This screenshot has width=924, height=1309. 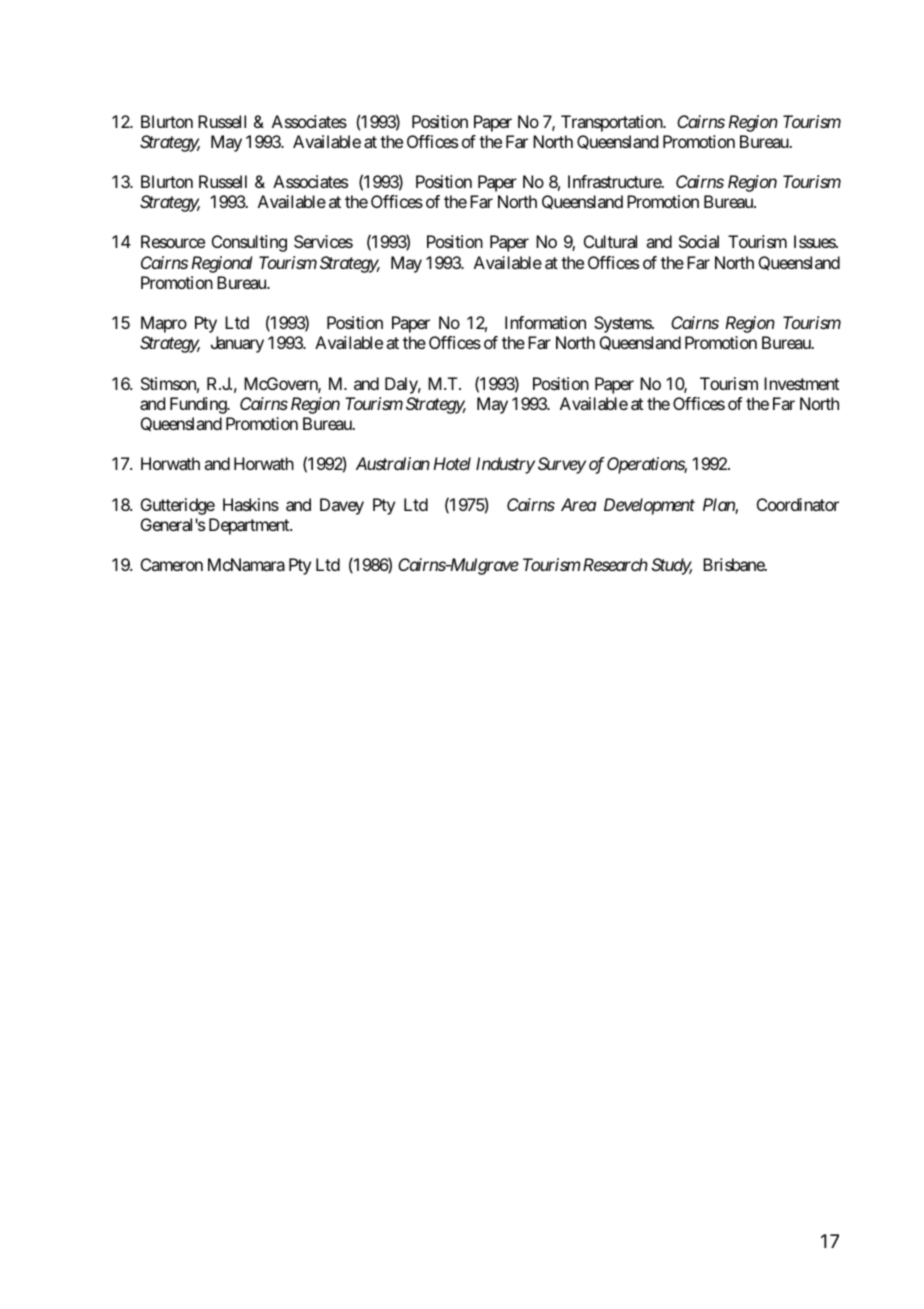 What do you see at coordinates (237, 344) in the screenshot?
I see `January` at bounding box center [237, 344].
